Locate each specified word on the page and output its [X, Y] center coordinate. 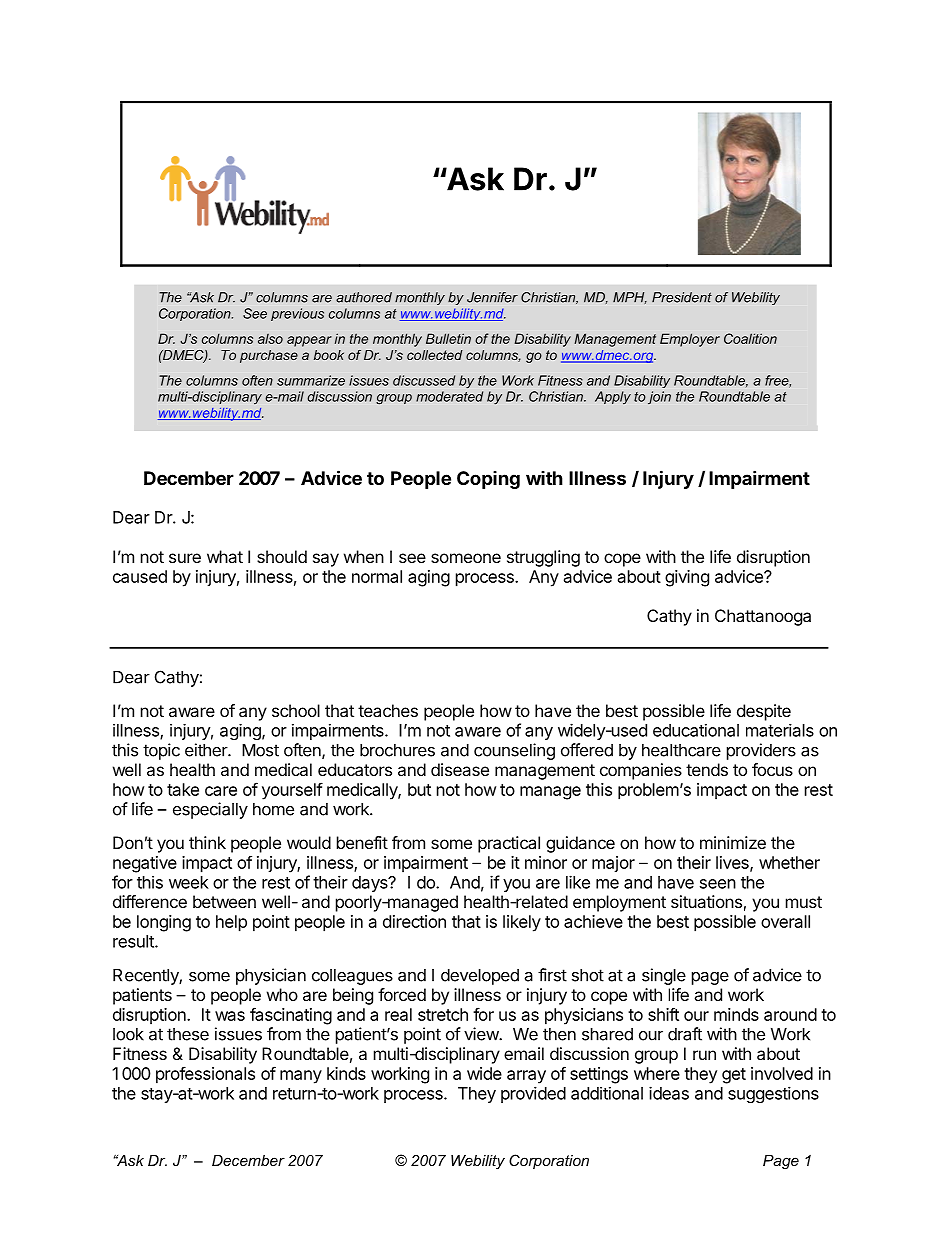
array [526, 1077]
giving [687, 578]
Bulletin [448, 338]
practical [509, 844]
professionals [205, 1075]
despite [764, 712]
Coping [488, 480]
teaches [388, 710]
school [296, 710]
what [225, 556]
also [270, 339]
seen [718, 884]
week [189, 882]
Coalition [750, 338]
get [734, 1076]
